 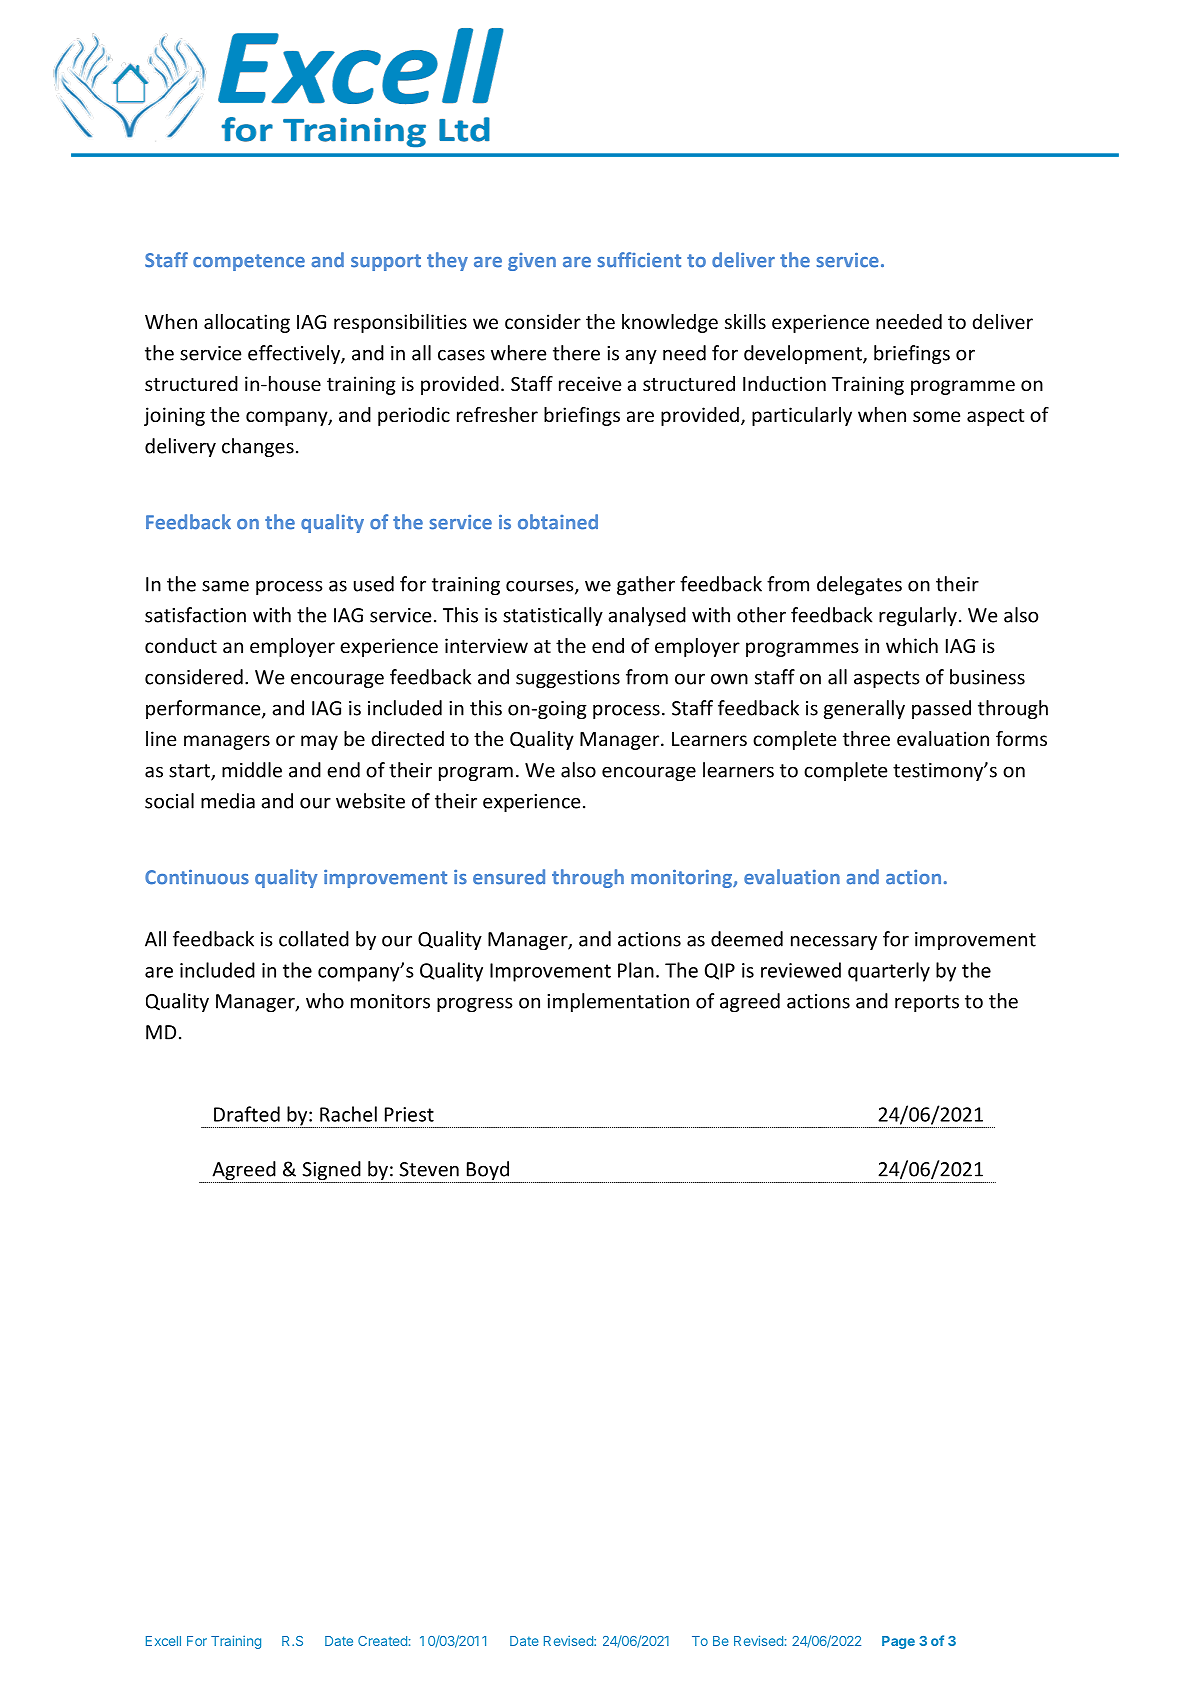 What do you see at coordinates (247, 323) in the screenshot?
I see `allocating` at bounding box center [247, 323].
